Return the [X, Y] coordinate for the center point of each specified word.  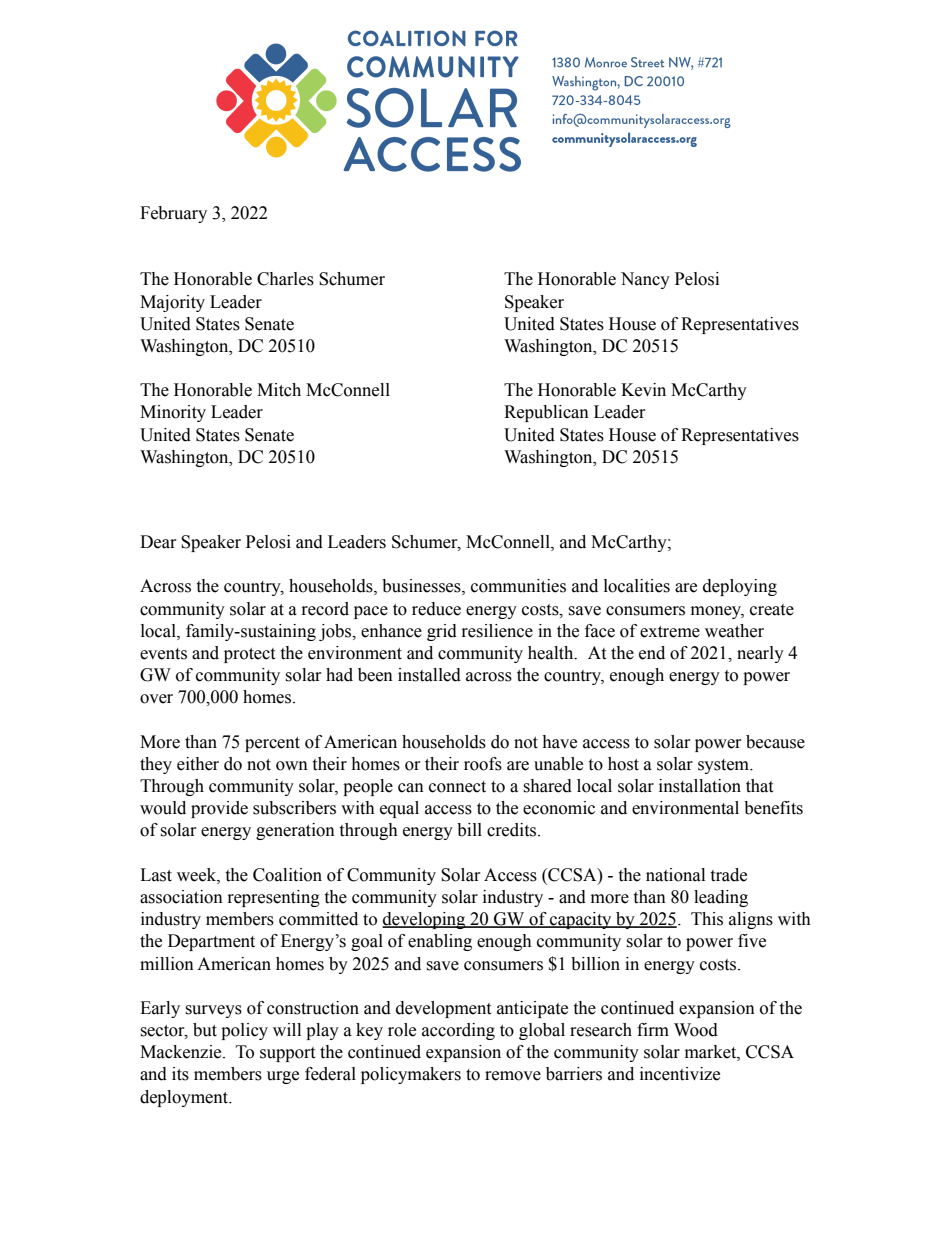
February [173, 214]
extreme [670, 632]
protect [249, 655]
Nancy [645, 280]
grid [442, 632]
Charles [285, 279]
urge [283, 1077]
